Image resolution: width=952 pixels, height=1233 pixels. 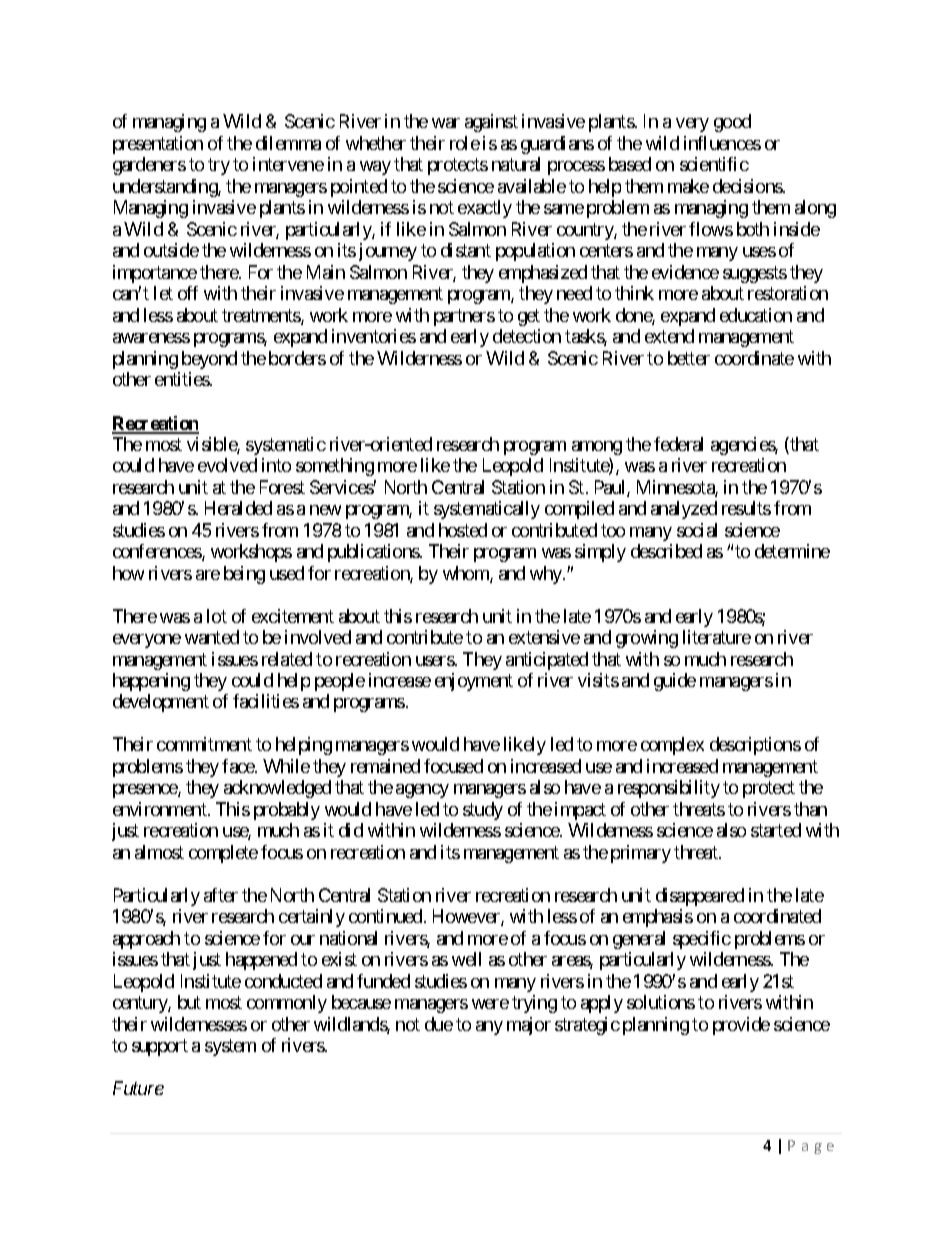 I want to click on scientific, so click(x=714, y=164).
